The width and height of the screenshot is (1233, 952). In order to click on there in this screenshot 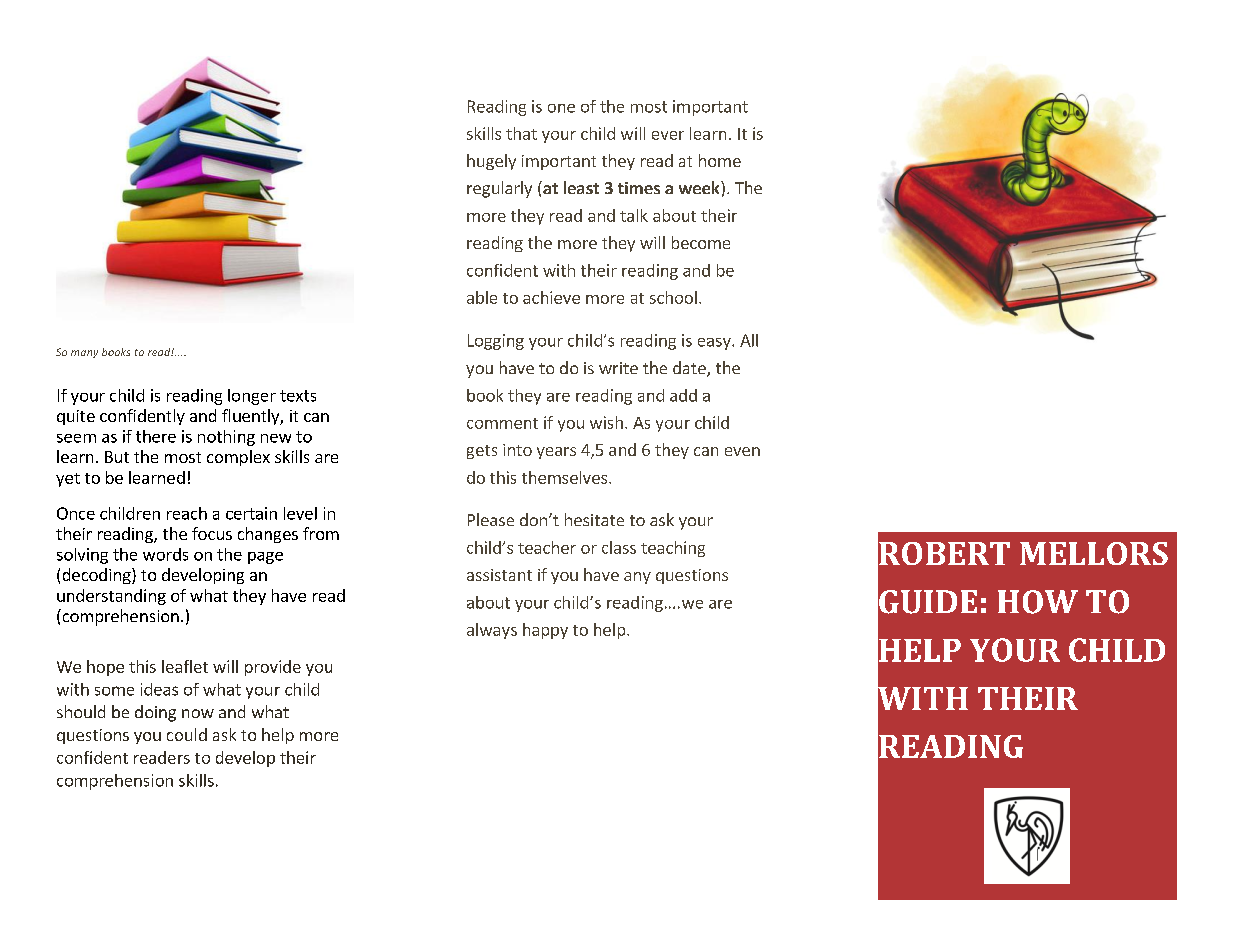, I will do `click(156, 436)`.
